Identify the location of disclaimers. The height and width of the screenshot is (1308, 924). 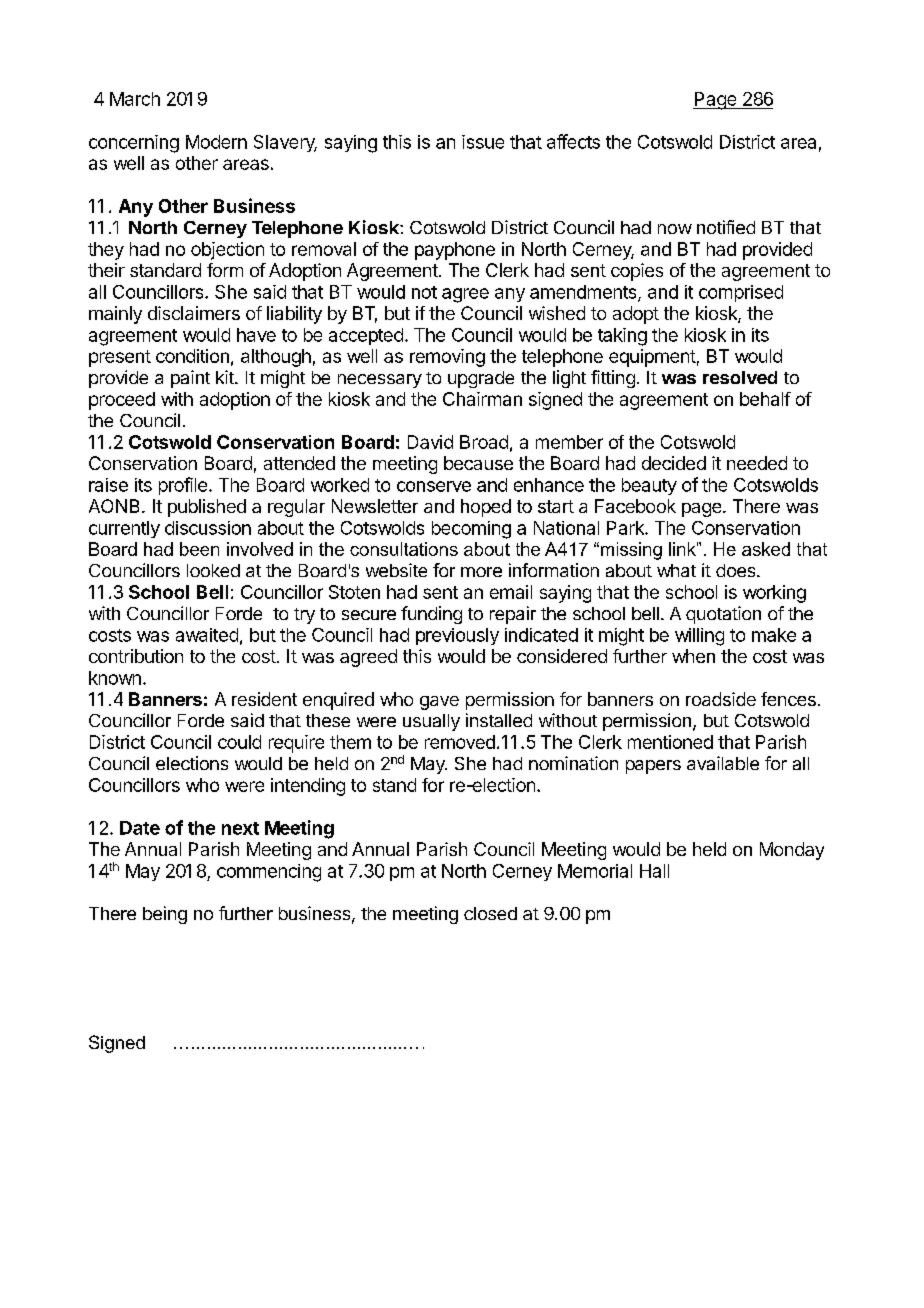
(194, 313).
